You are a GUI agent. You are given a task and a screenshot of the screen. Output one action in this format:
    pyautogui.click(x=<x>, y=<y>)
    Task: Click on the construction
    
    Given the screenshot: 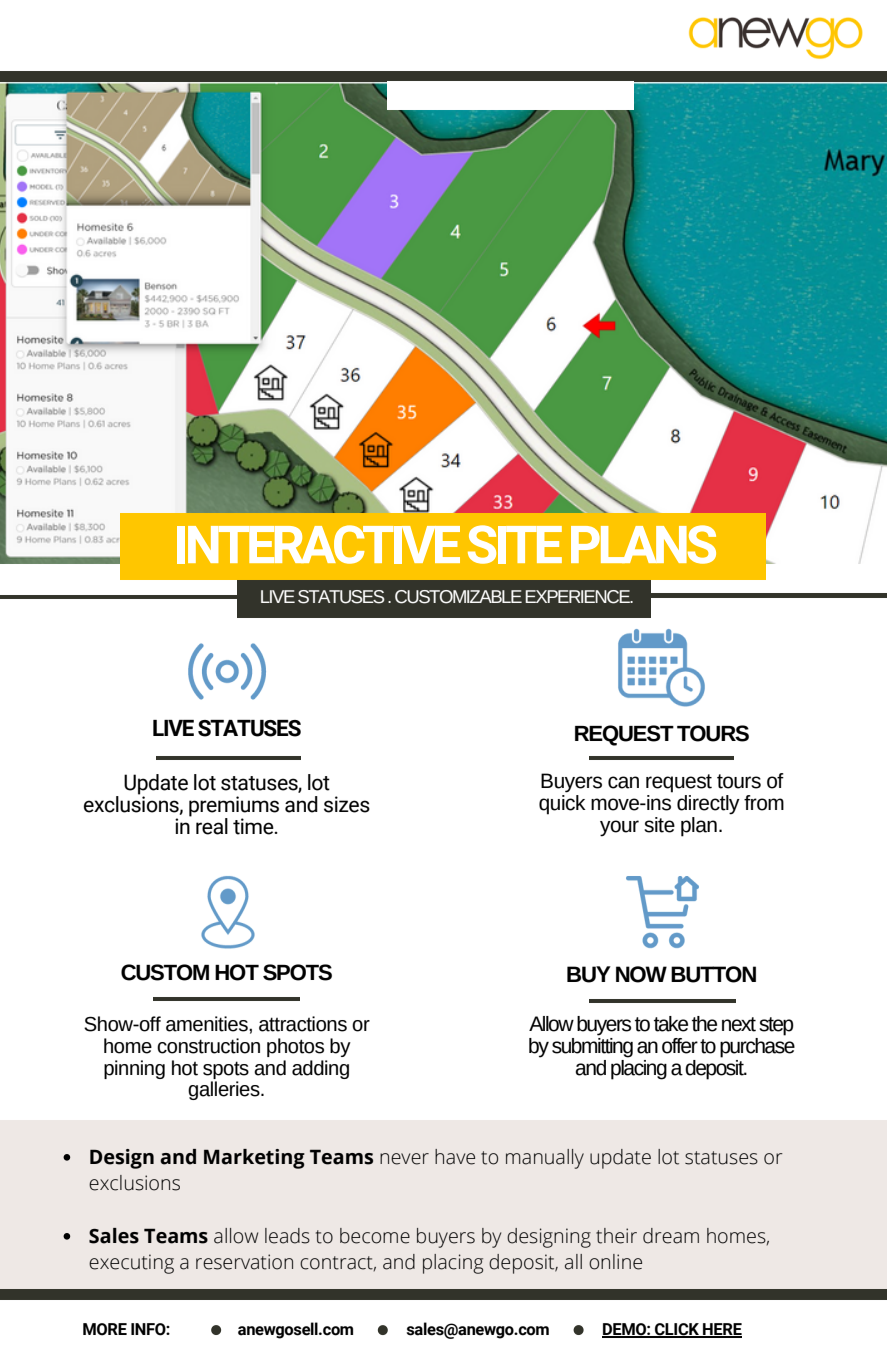 What is the action you would take?
    pyautogui.click(x=208, y=1046)
